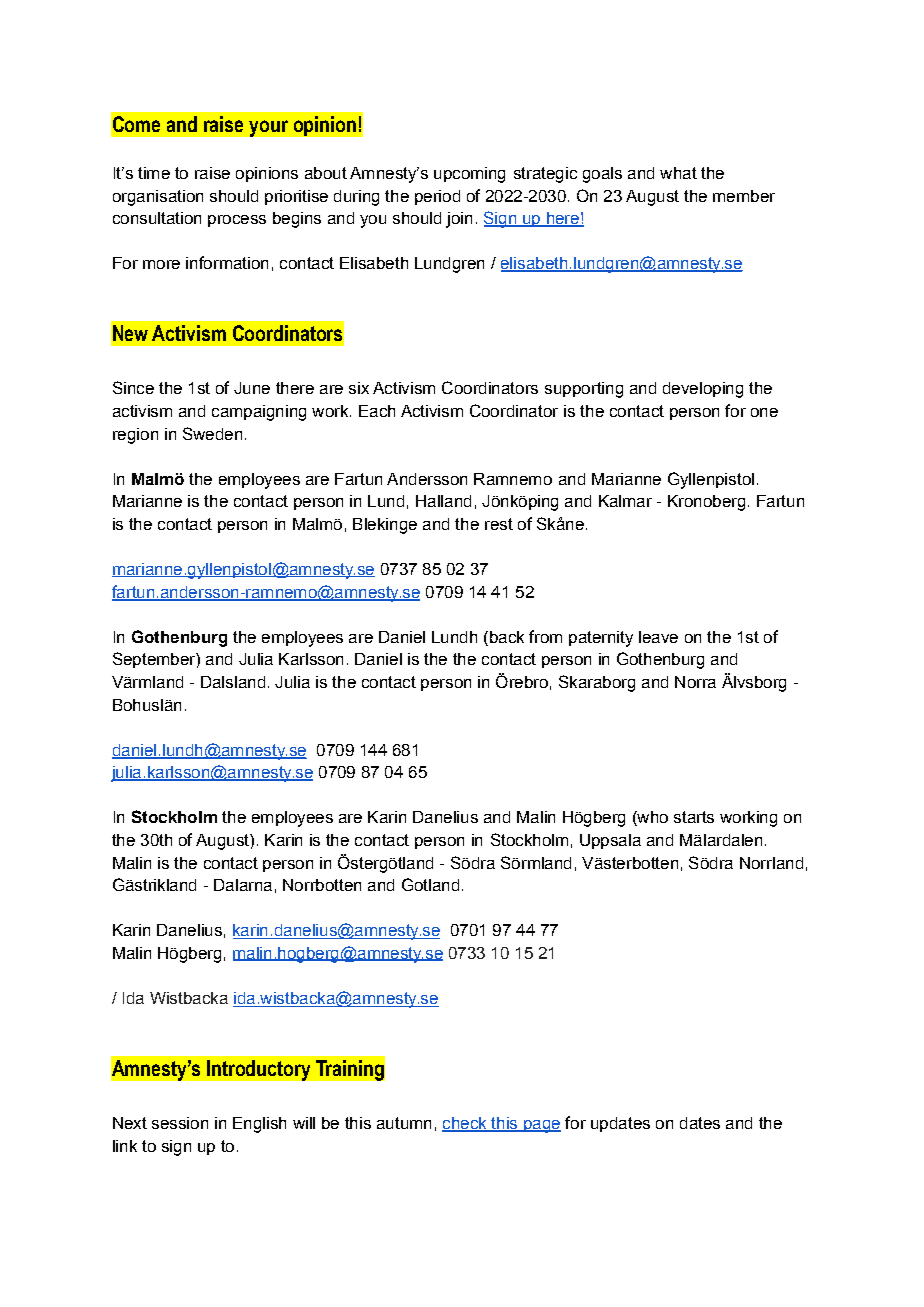 This screenshot has width=924, height=1307. Describe the element at coordinates (610, 841) in the screenshot. I see `Uppsala` at that location.
